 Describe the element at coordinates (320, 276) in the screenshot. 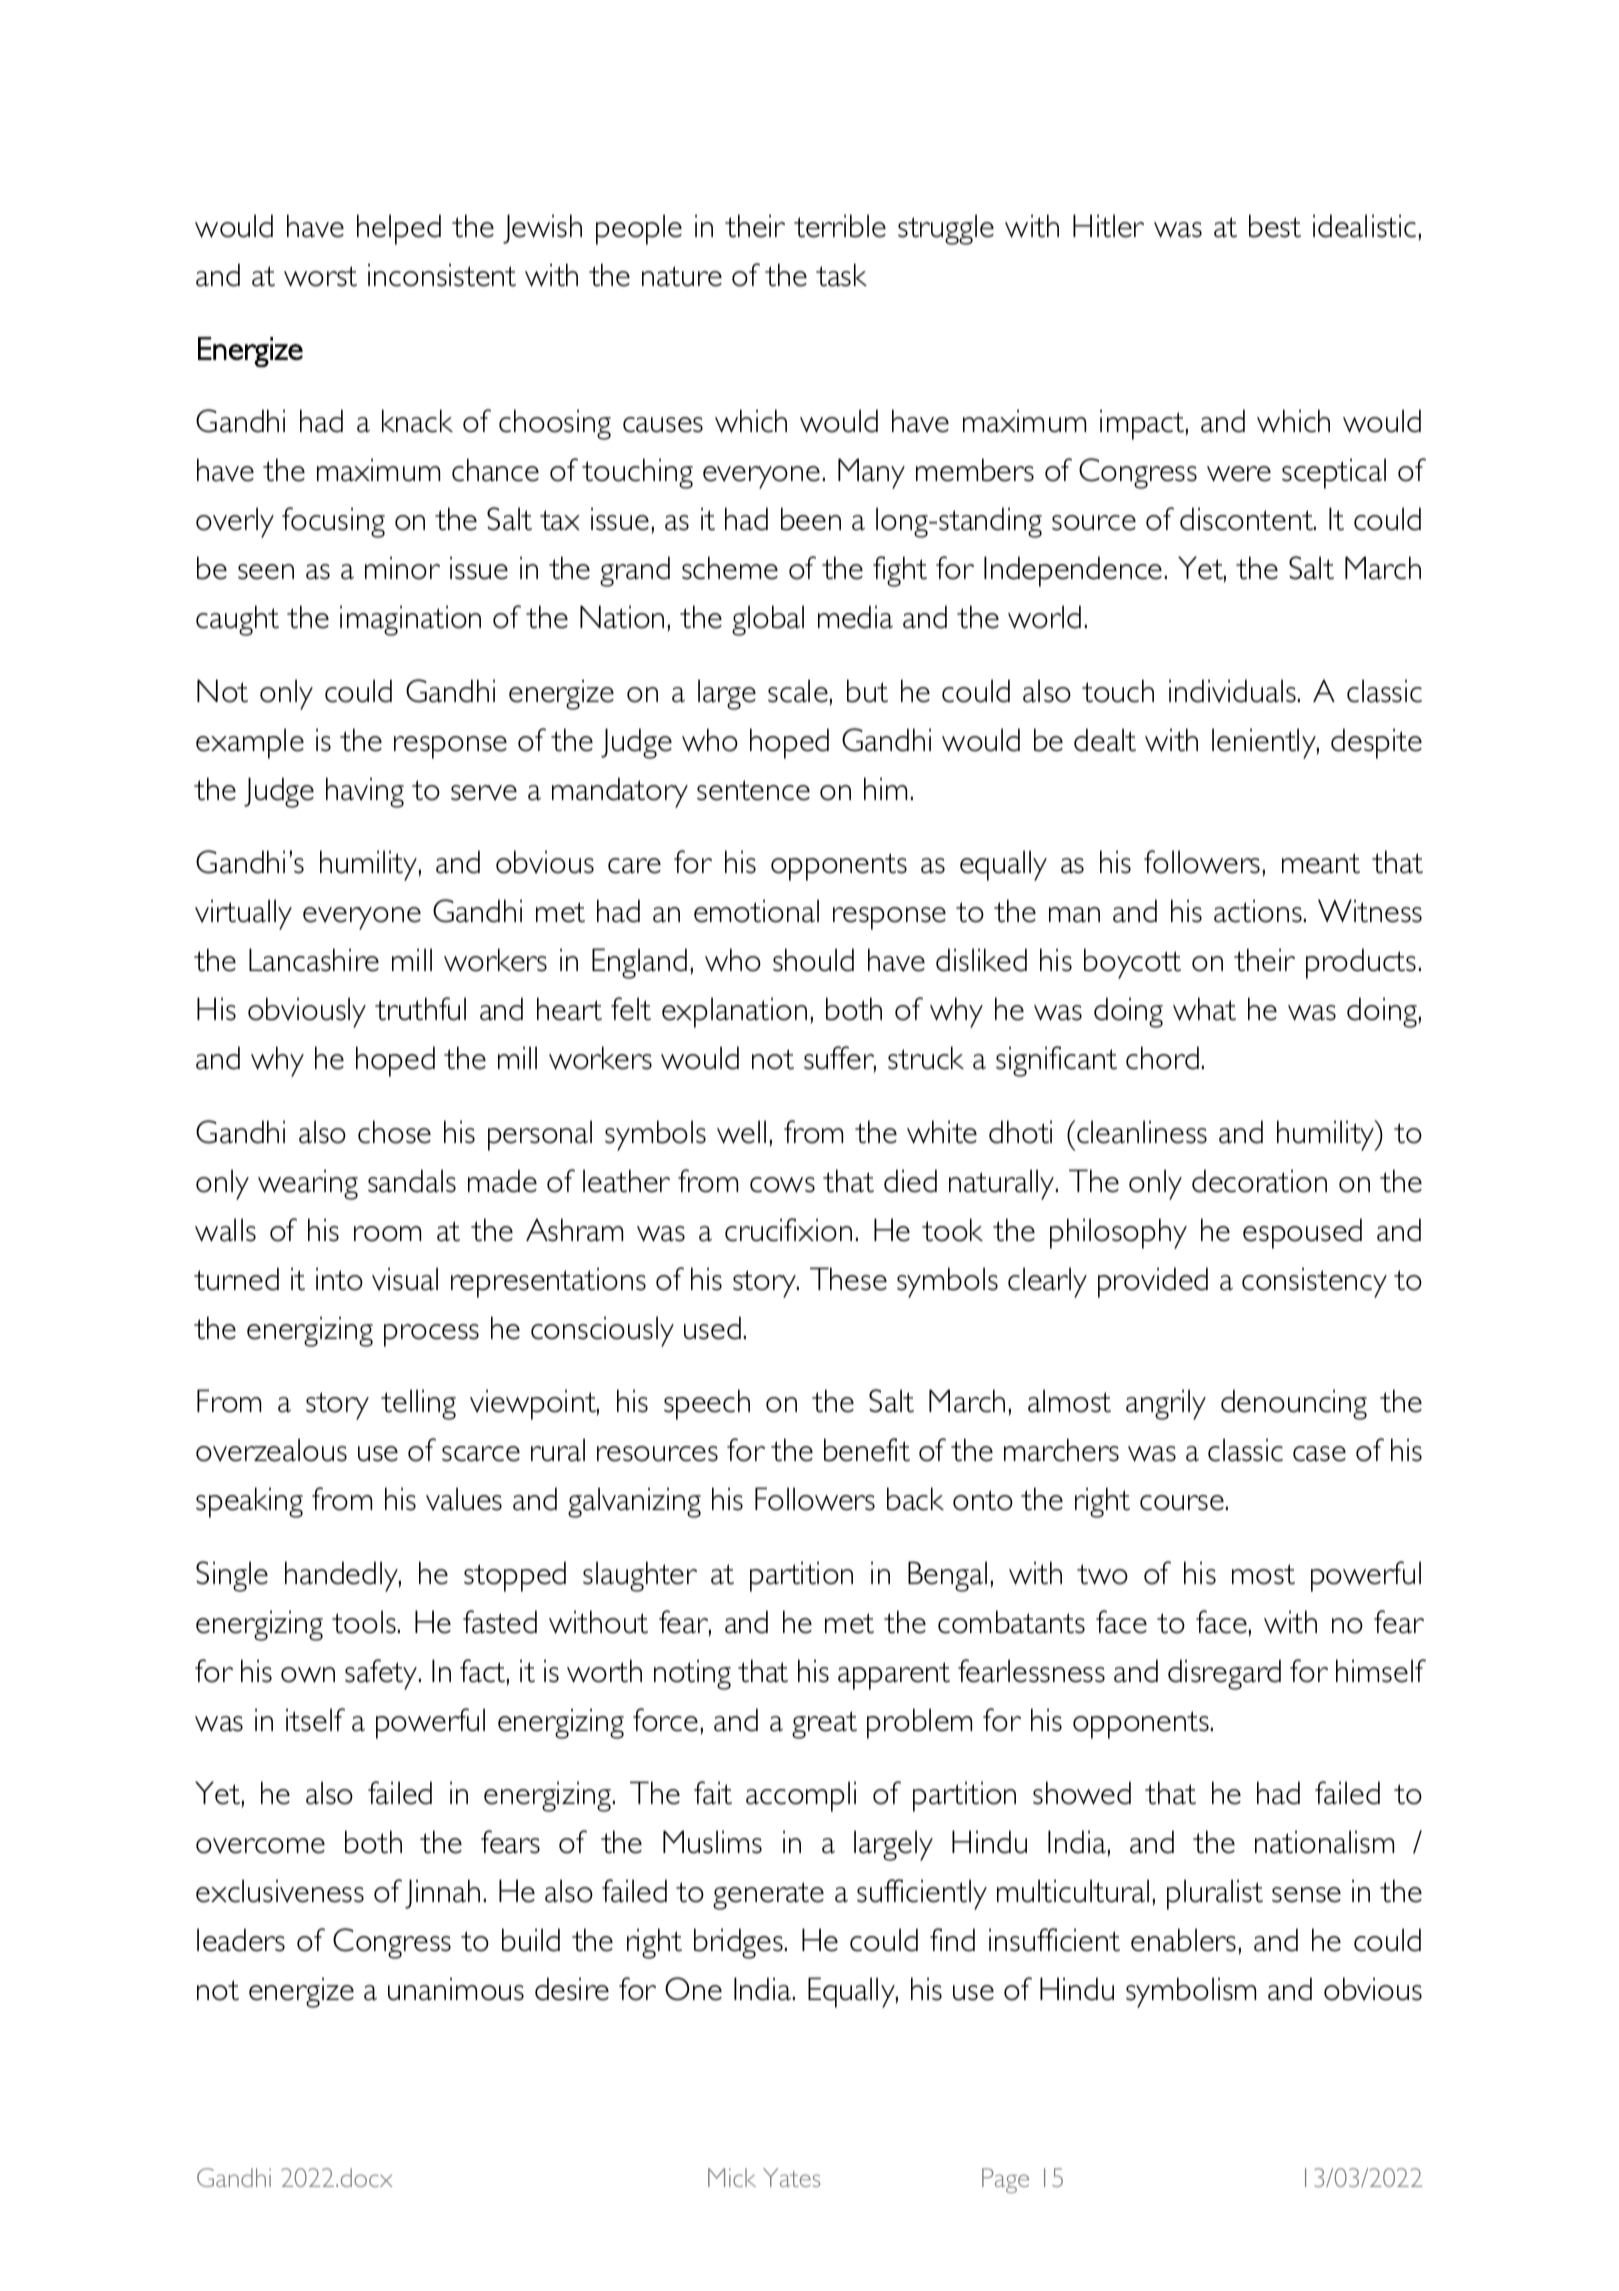

I see `worst` at that location.
